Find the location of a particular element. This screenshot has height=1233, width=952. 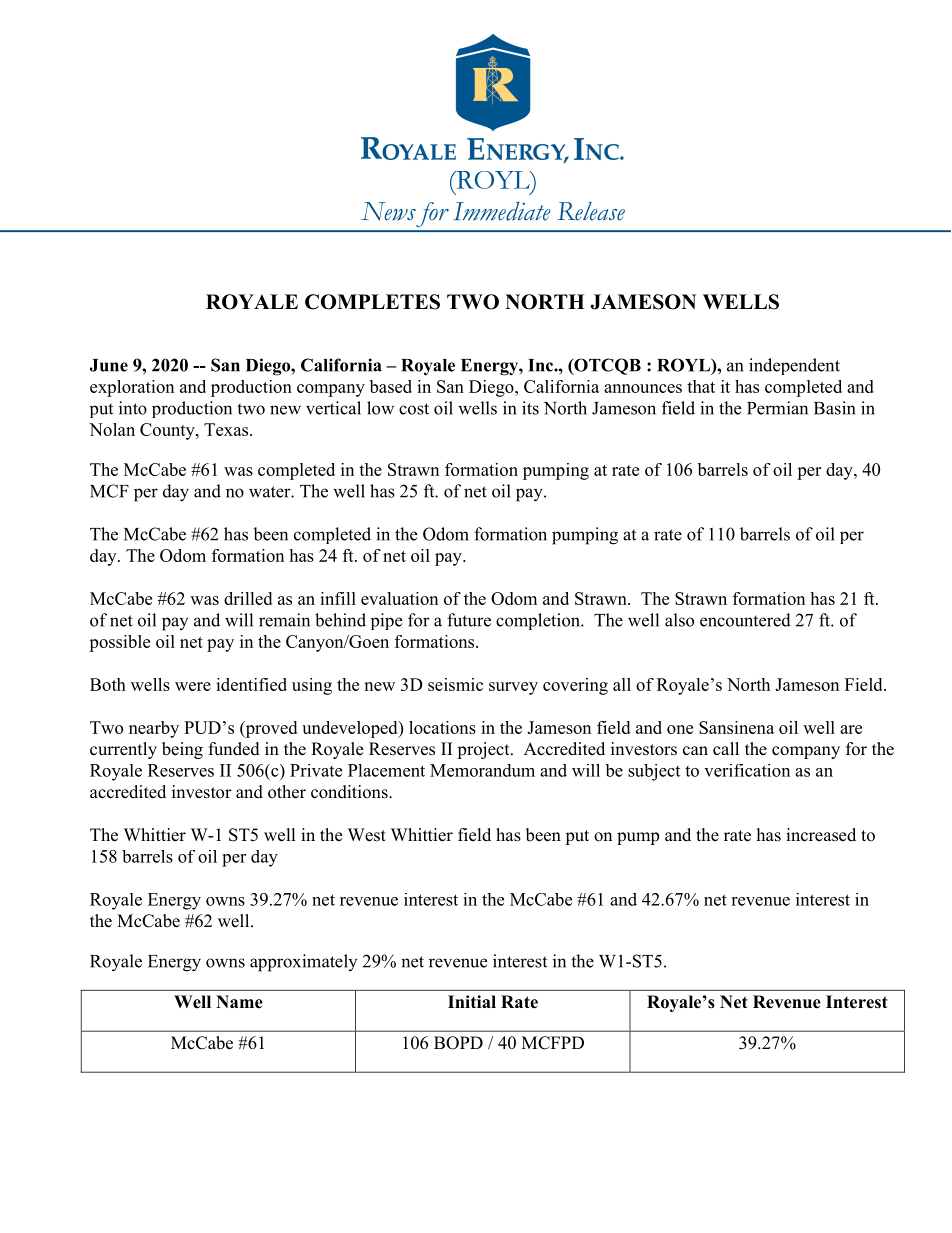

News is located at coordinates (388, 211).
